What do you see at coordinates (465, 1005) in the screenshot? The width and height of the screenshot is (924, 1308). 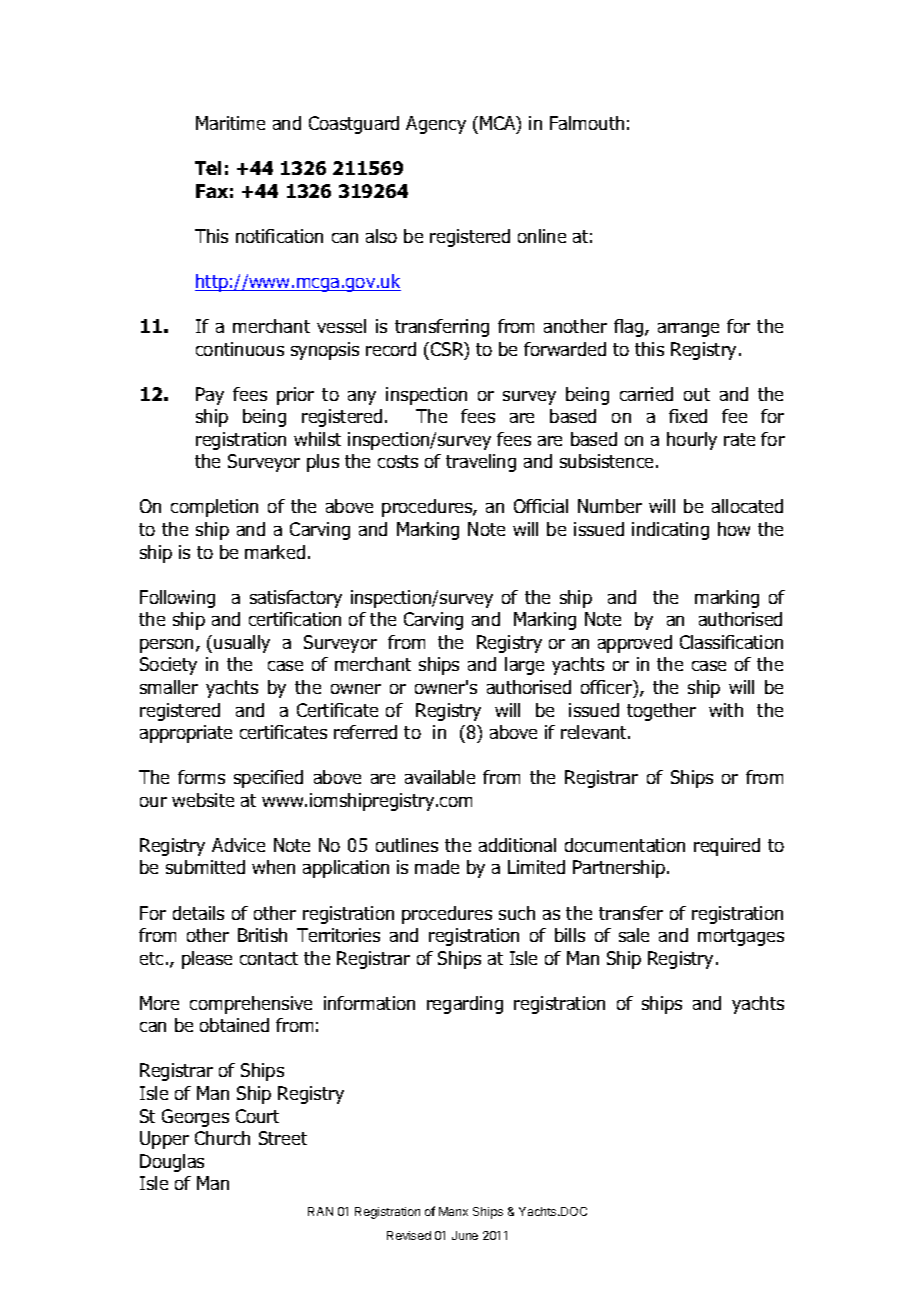 I see `regarding` at bounding box center [465, 1005].
